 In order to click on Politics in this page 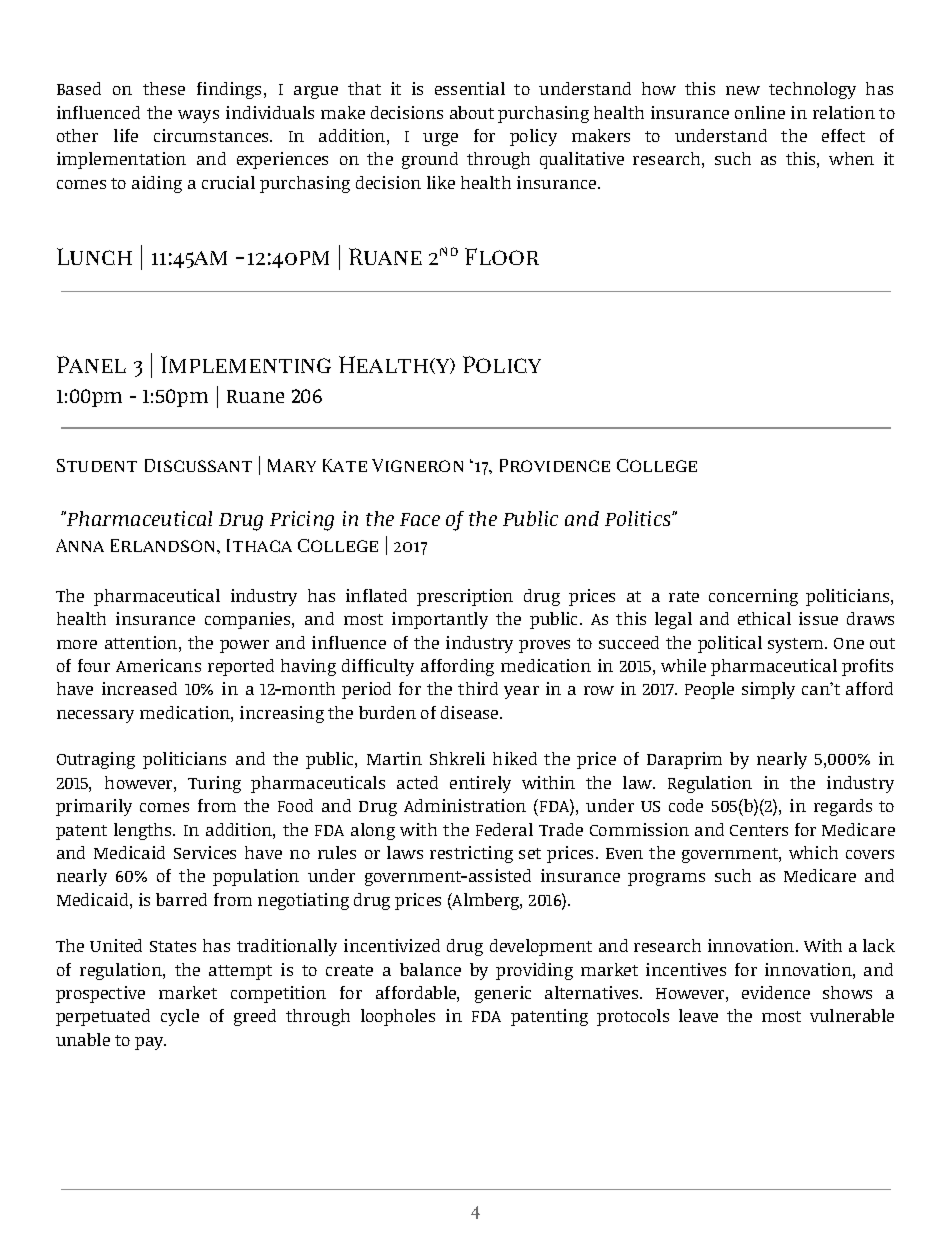, I will do `click(639, 518)`.
